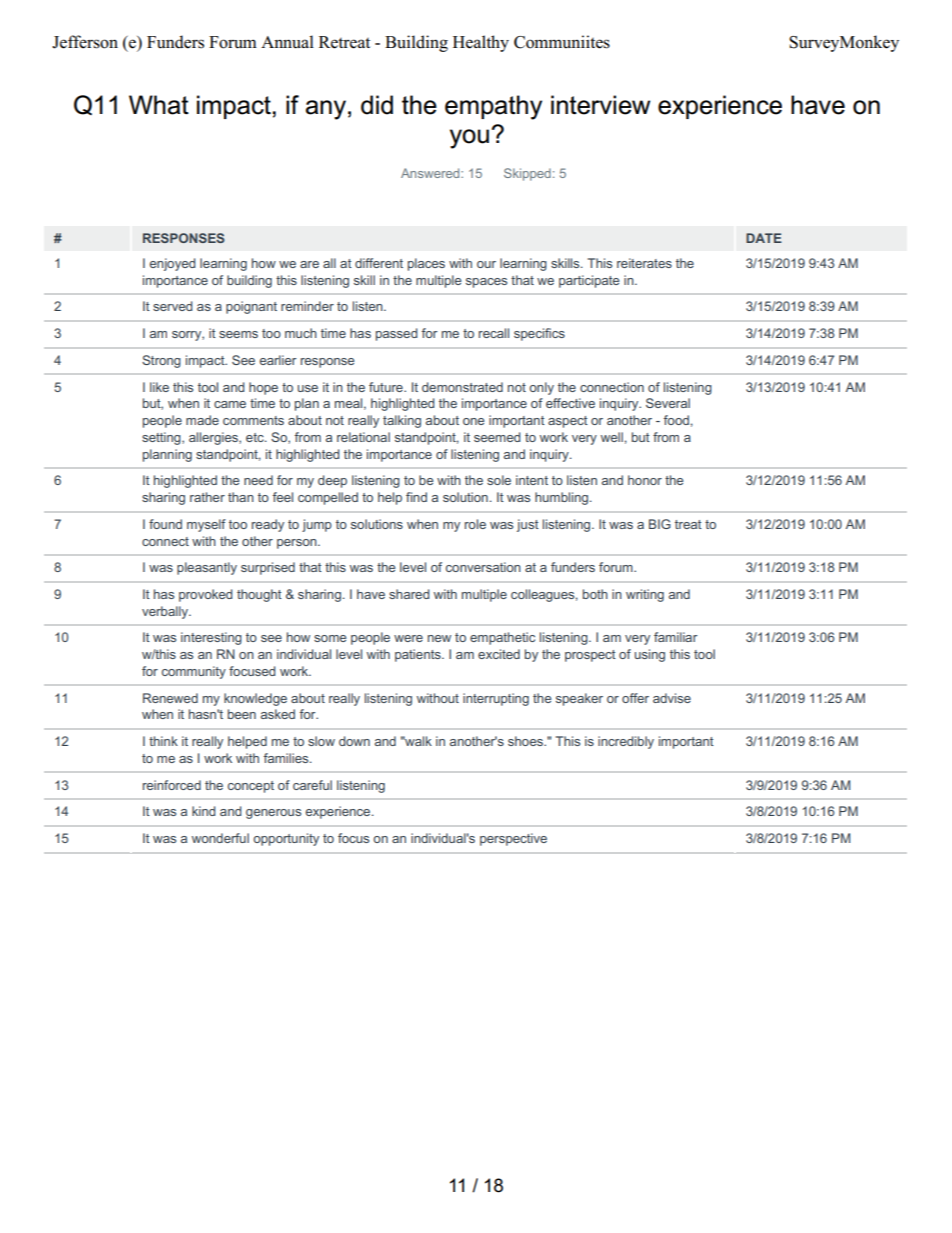 This document has width=952, height=1233. Describe the element at coordinates (419, 655) in the document. I see `patients` at that location.
